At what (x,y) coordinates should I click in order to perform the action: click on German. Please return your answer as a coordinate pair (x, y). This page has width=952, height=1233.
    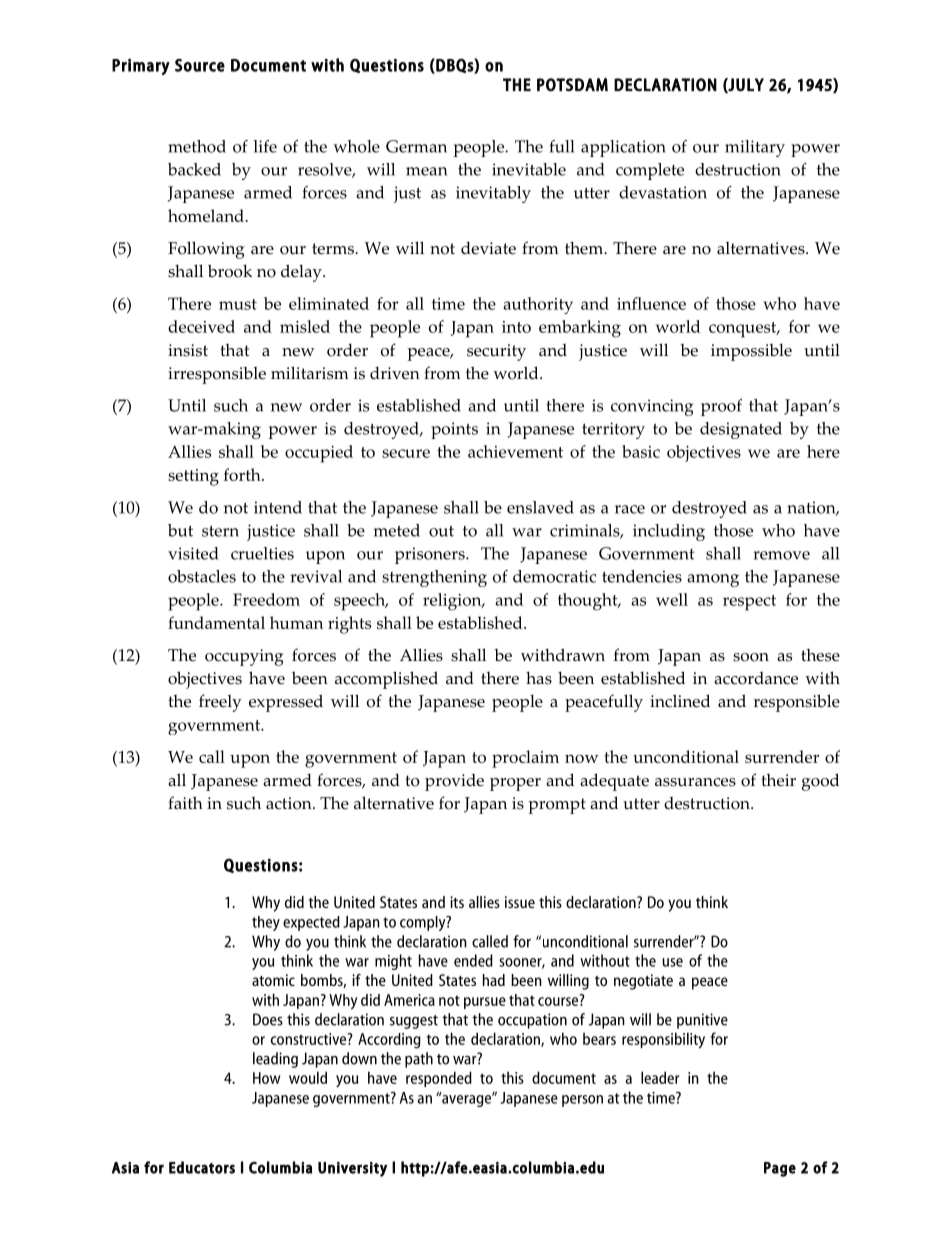
    Looking at the image, I should click on (416, 146).
